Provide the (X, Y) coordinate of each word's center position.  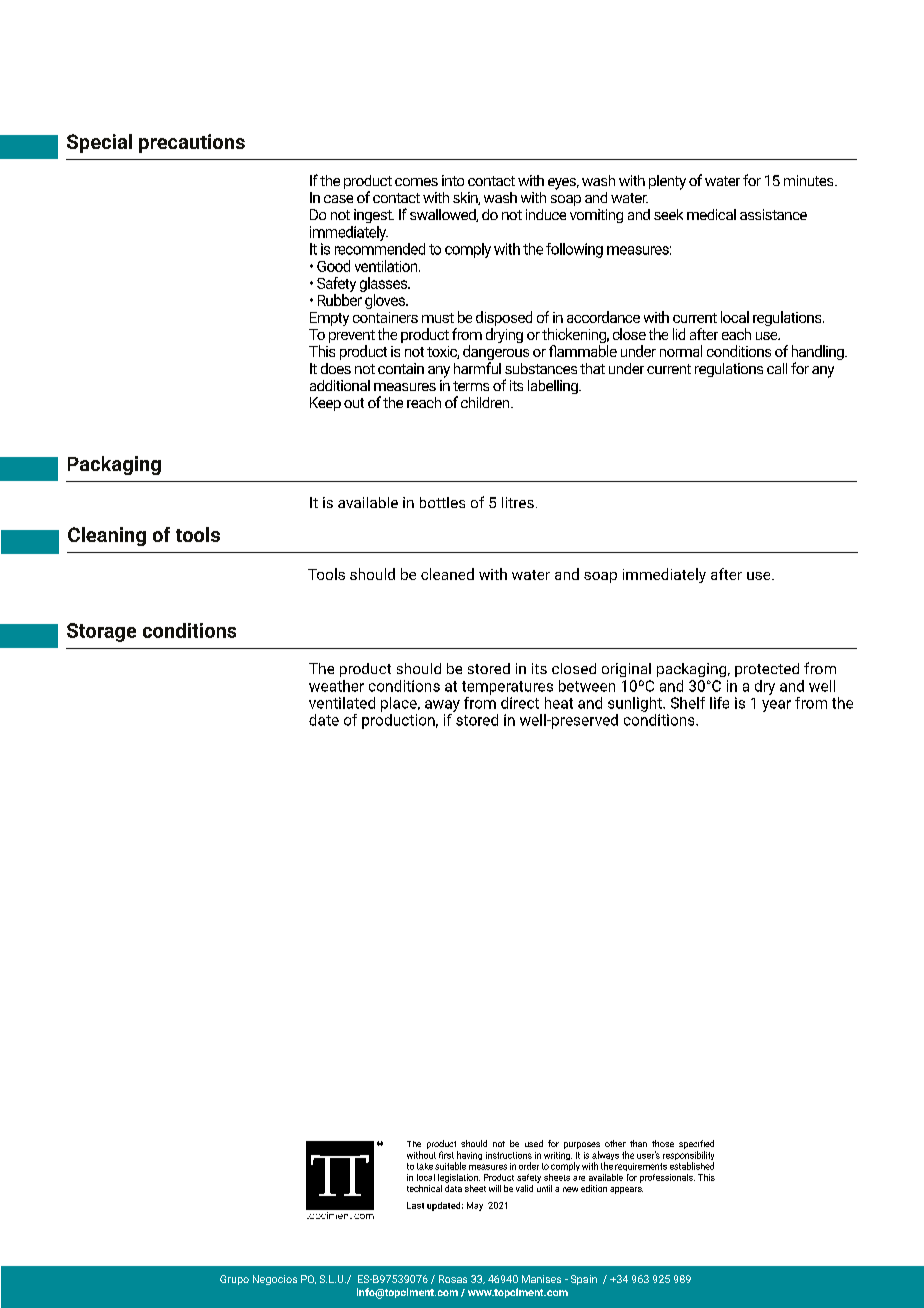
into (453, 180)
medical (711, 214)
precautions (192, 143)
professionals (667, 1178)
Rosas (453, 1279)
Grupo (234, 1280)
